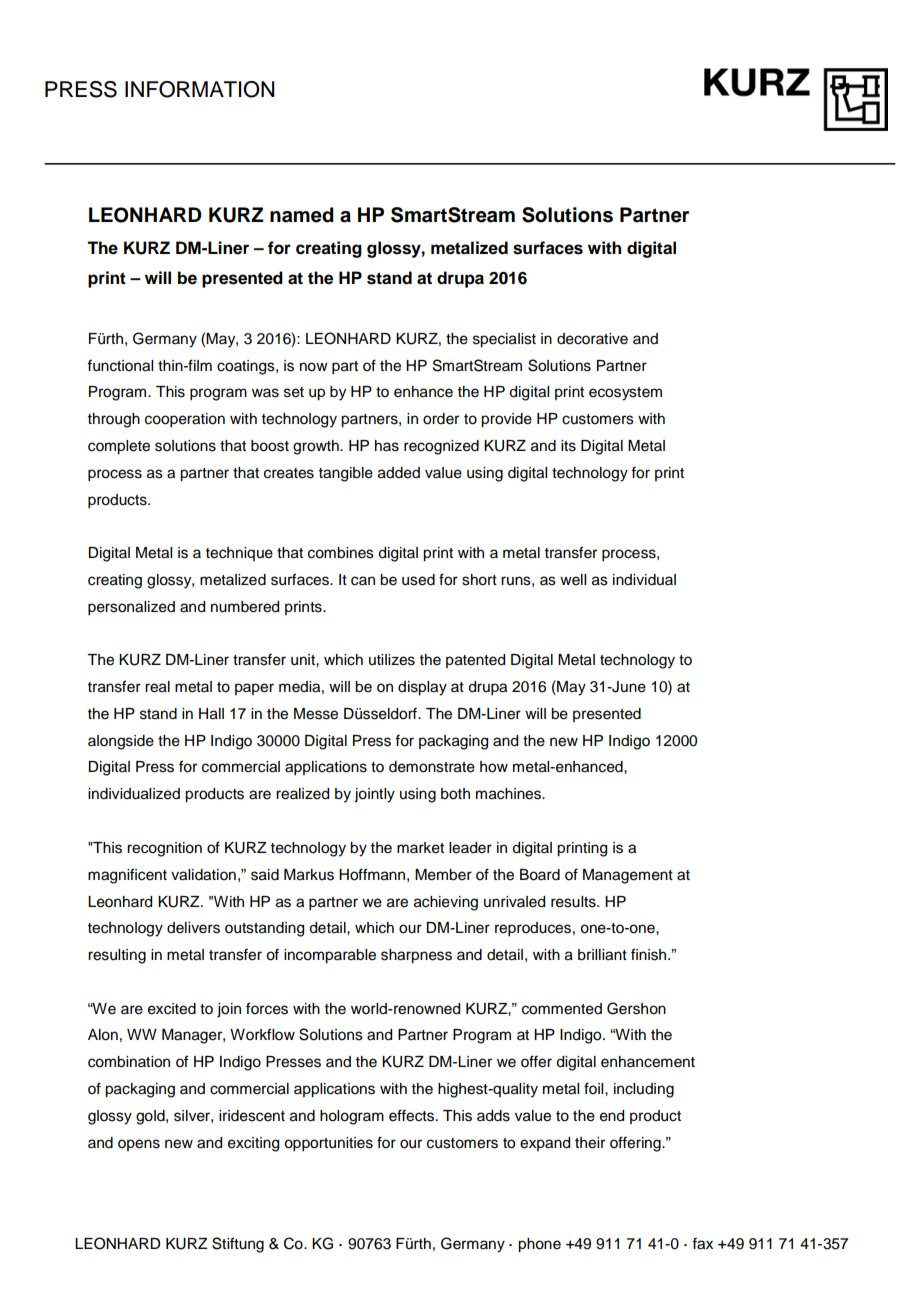 The height and width of the document is (1308, 924). Describe the element at coordinates (200, 89) in the document. I see `INFORMATION` at that location.
